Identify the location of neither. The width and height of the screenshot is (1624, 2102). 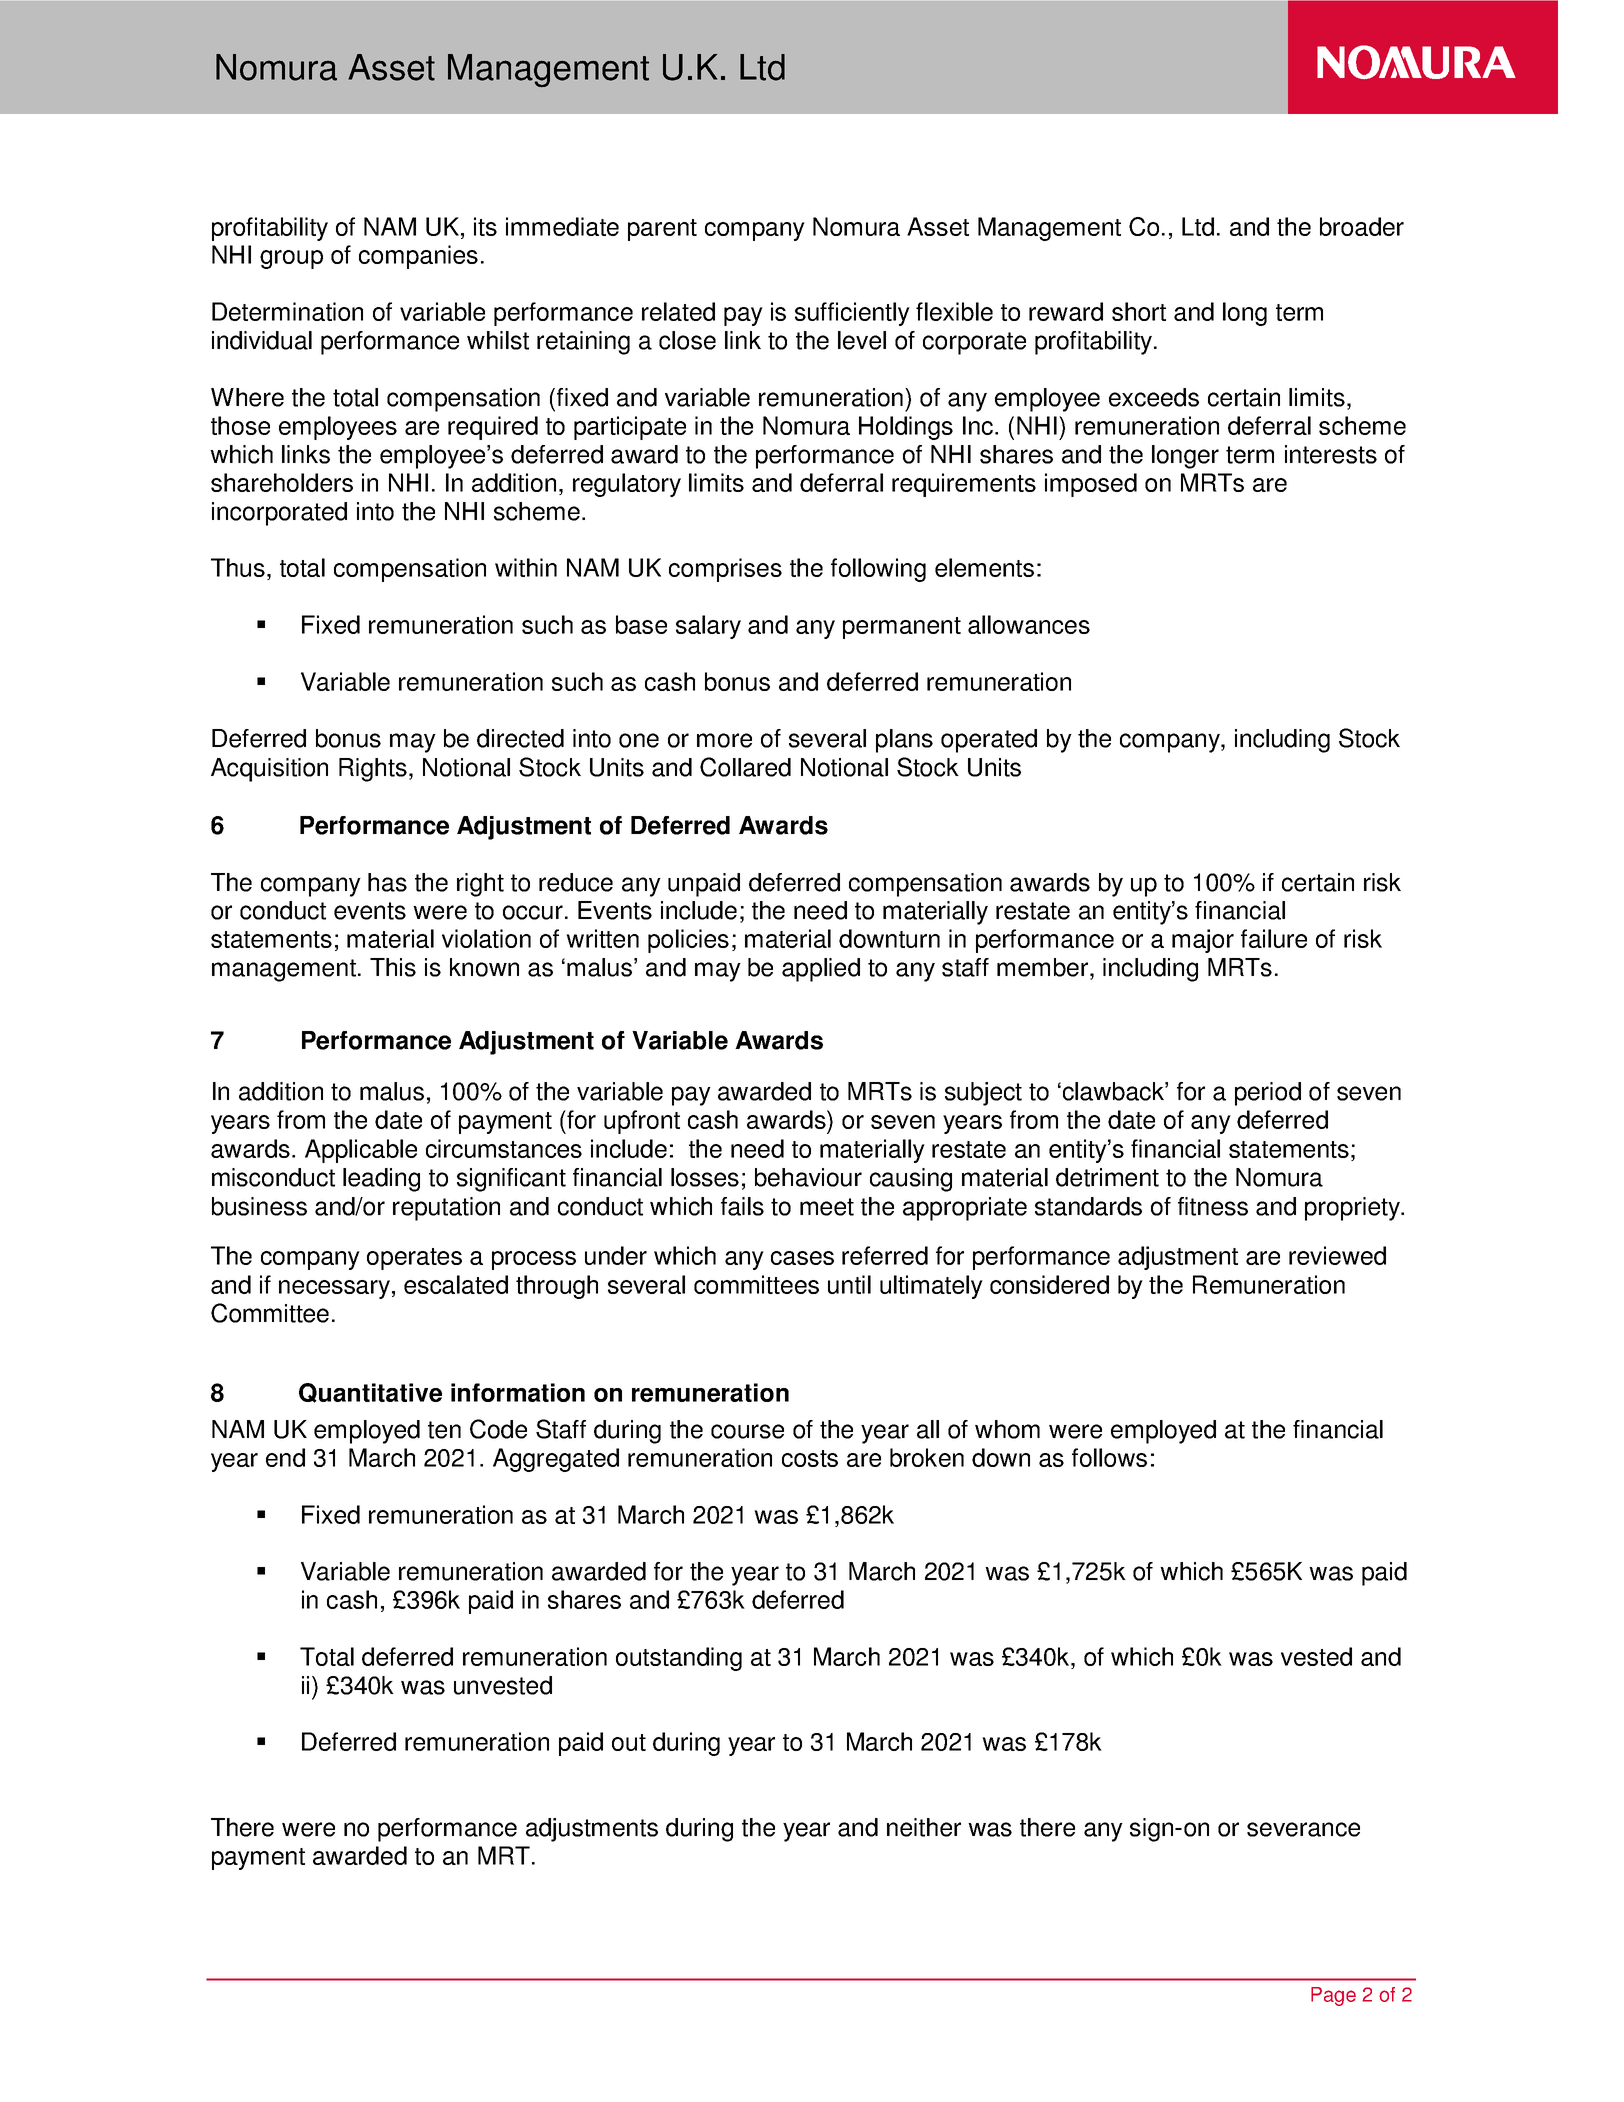
(924, 1827).
